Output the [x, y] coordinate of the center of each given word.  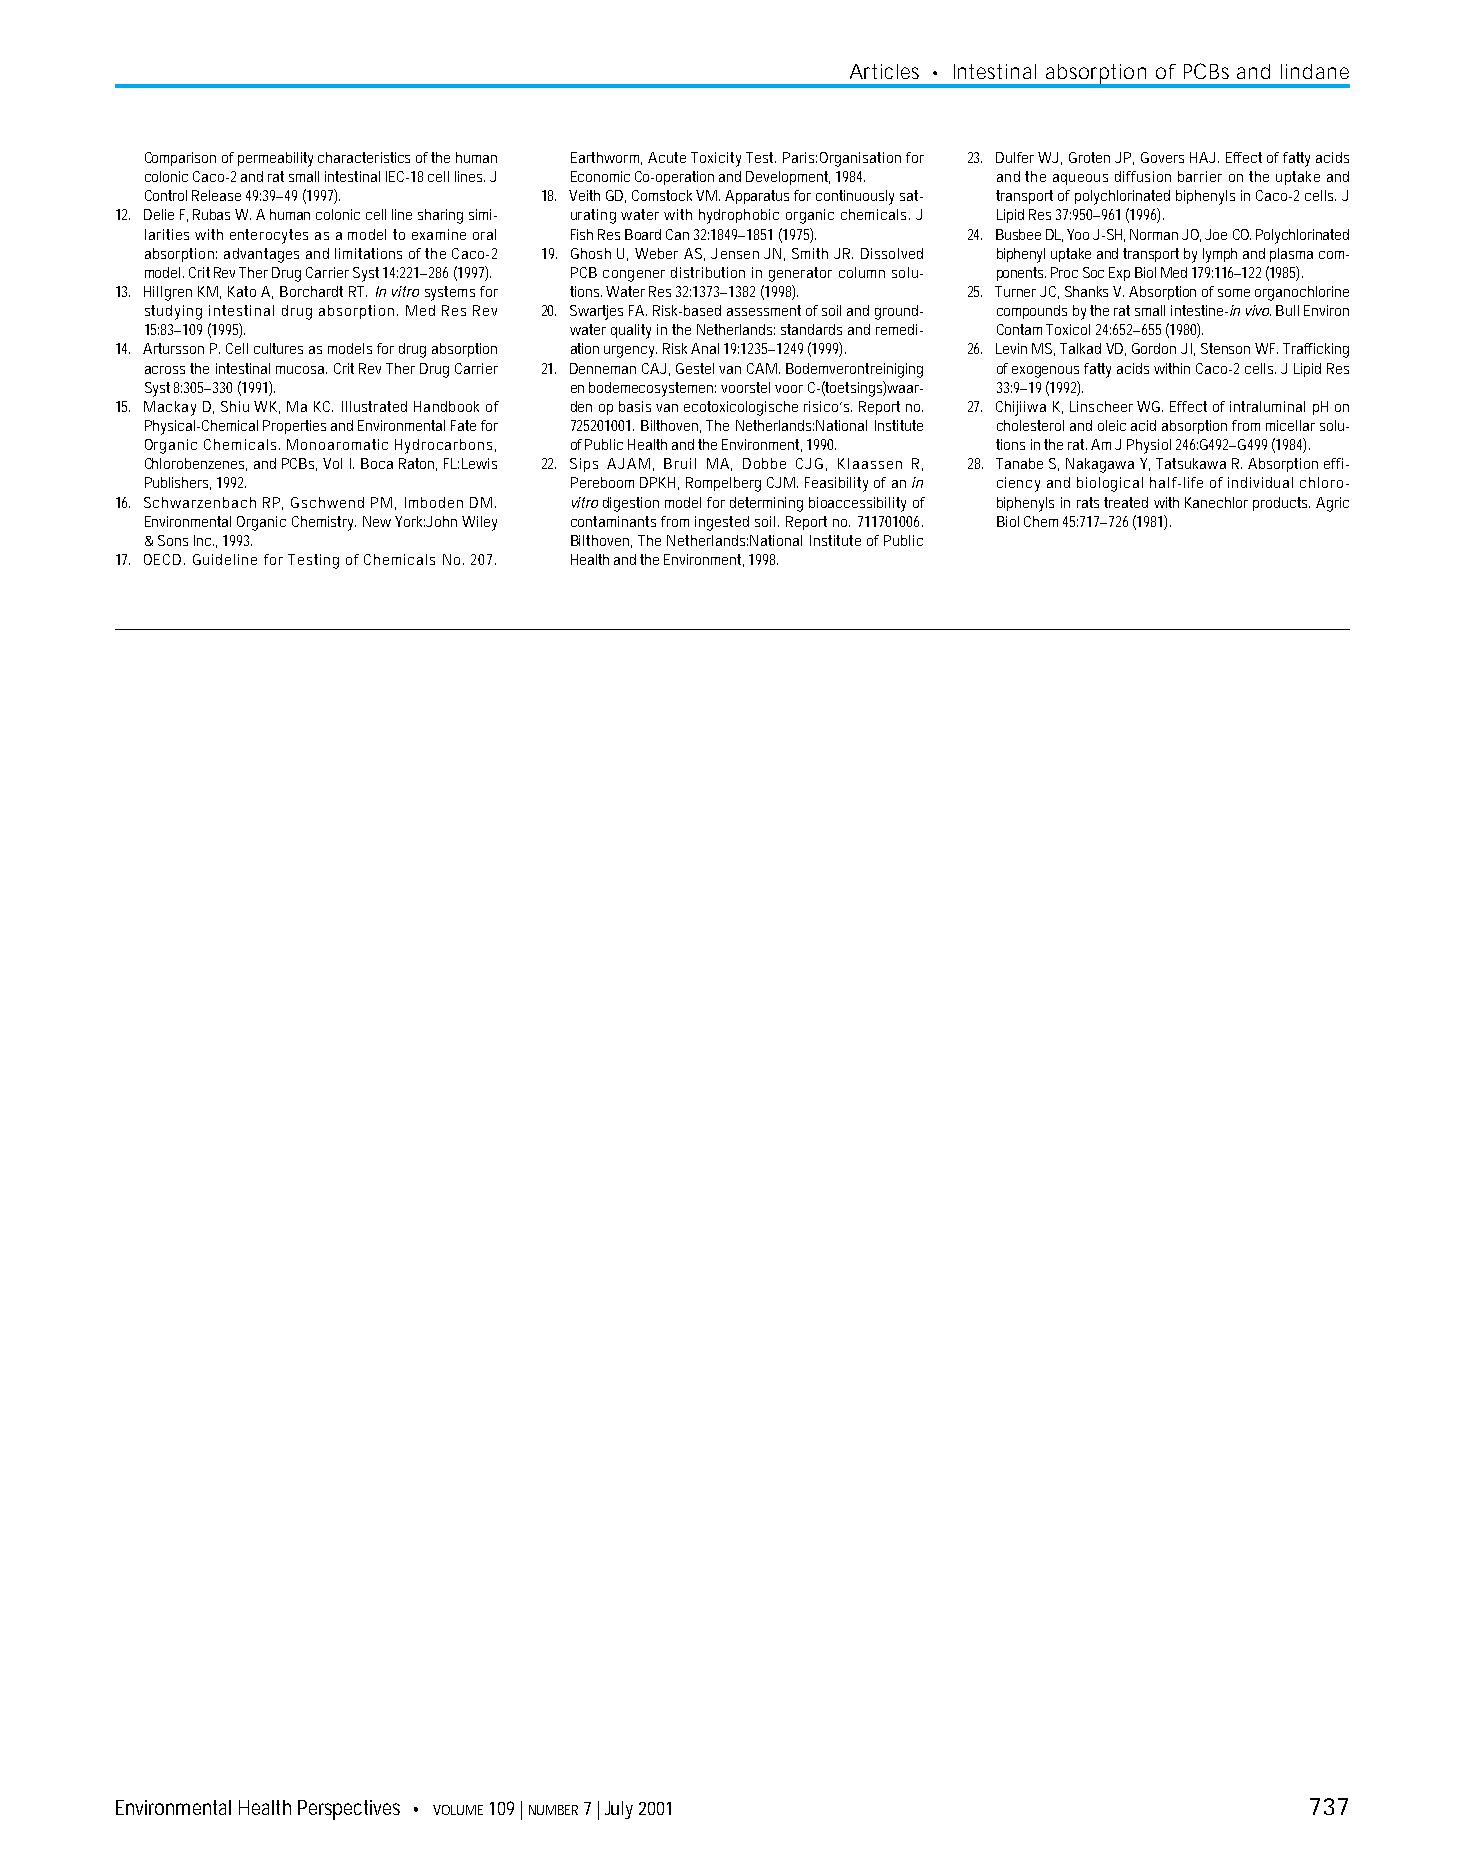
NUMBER [553, 1810]
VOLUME [458, 1810]
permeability [275, 159]
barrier [1200, 176]
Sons [173, 540]
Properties [294, 427]
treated [1126, 502]
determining [766, 504]
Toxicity [716, 159]
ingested [722, 523]
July [619, 1810]
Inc [202, 540]
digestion [631, 504]
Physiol [1149, 446]
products [1280, 504]
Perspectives [349, 1810]
